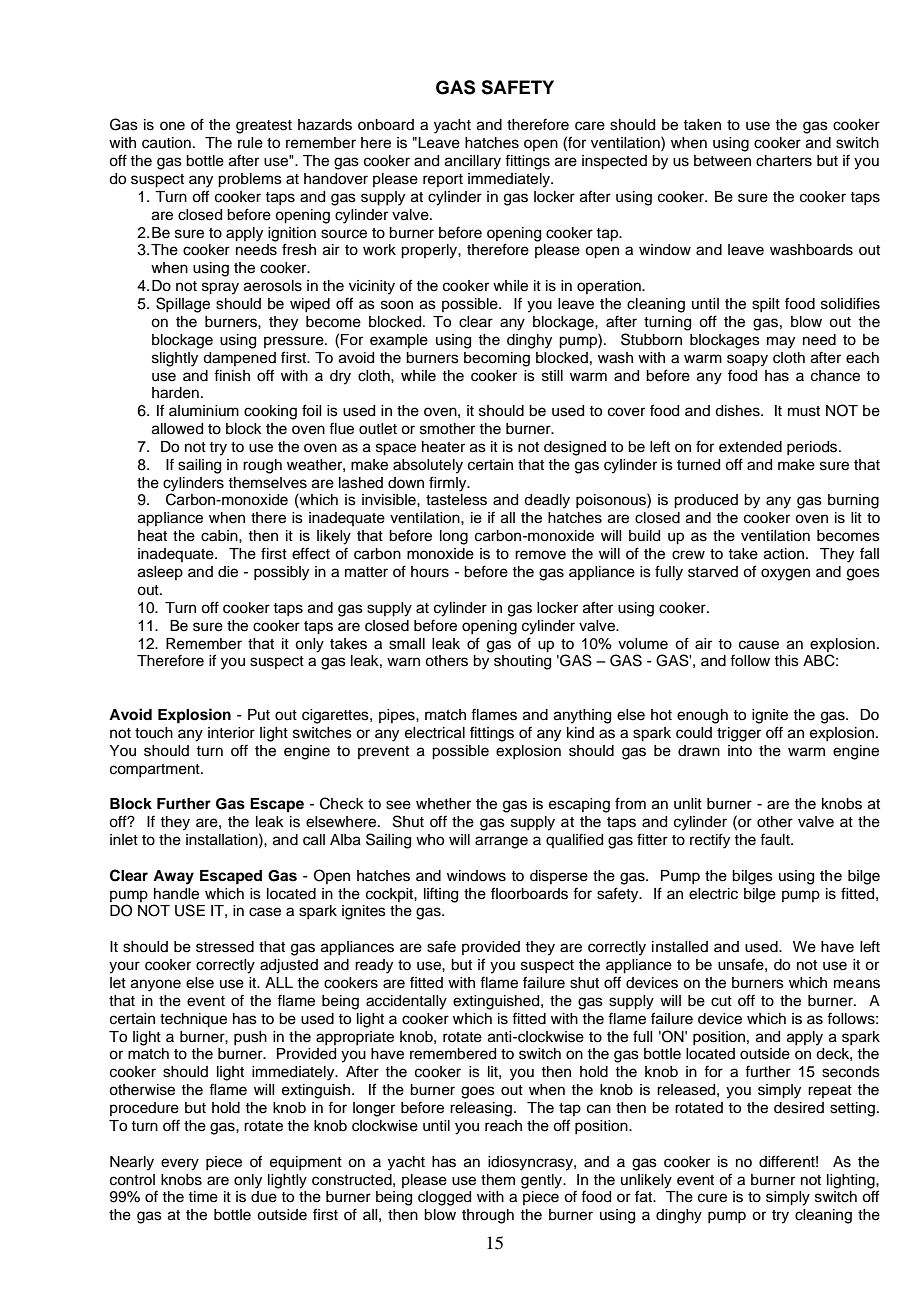 The image size is (924, 1308). Describe the element at coordinates (259, 714) in the document. I see `Put` at that location.
